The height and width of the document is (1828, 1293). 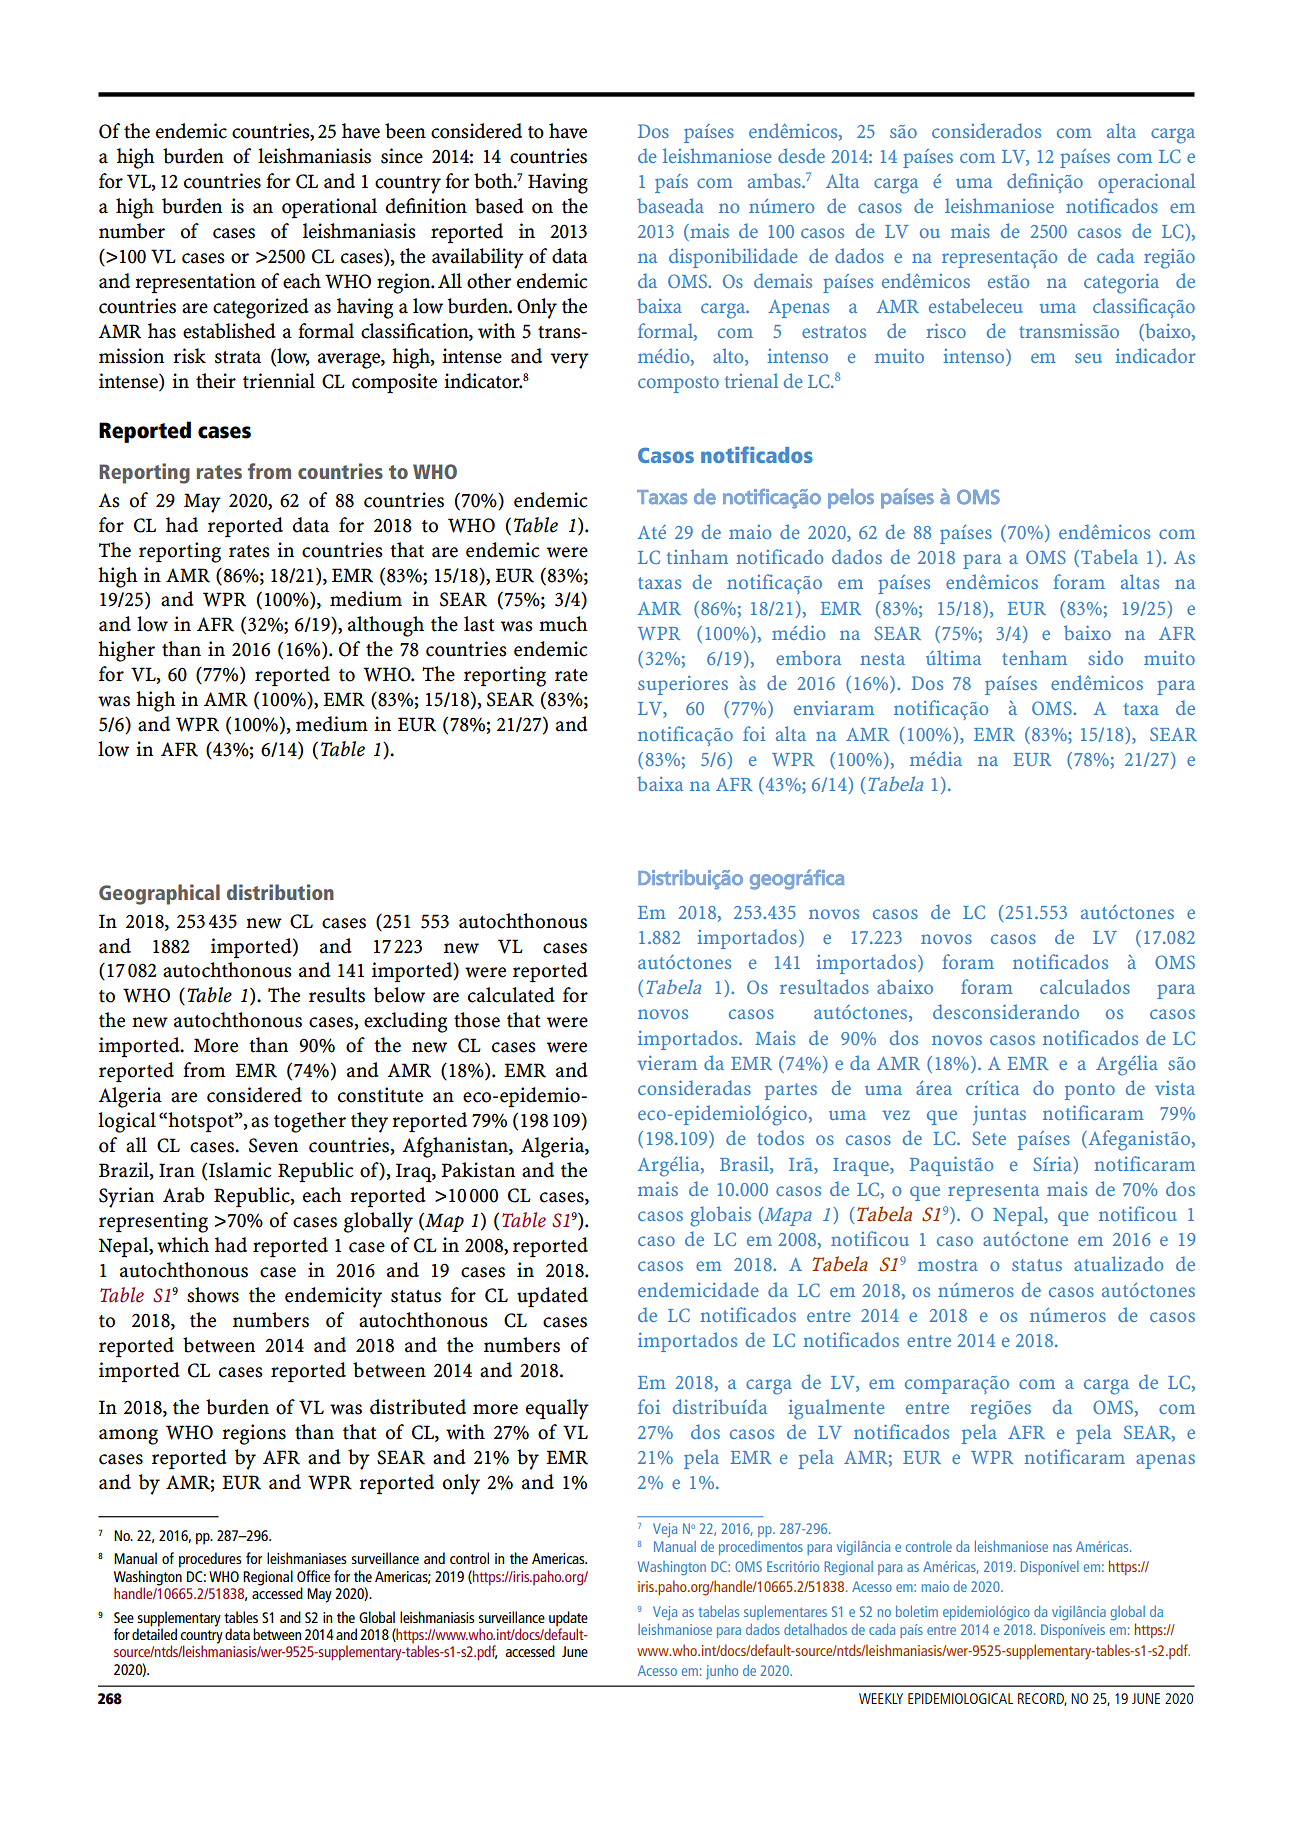 What do you see at coordinates (329, 208) in the document?
I see `operational` at bounding box center [329, 208].
